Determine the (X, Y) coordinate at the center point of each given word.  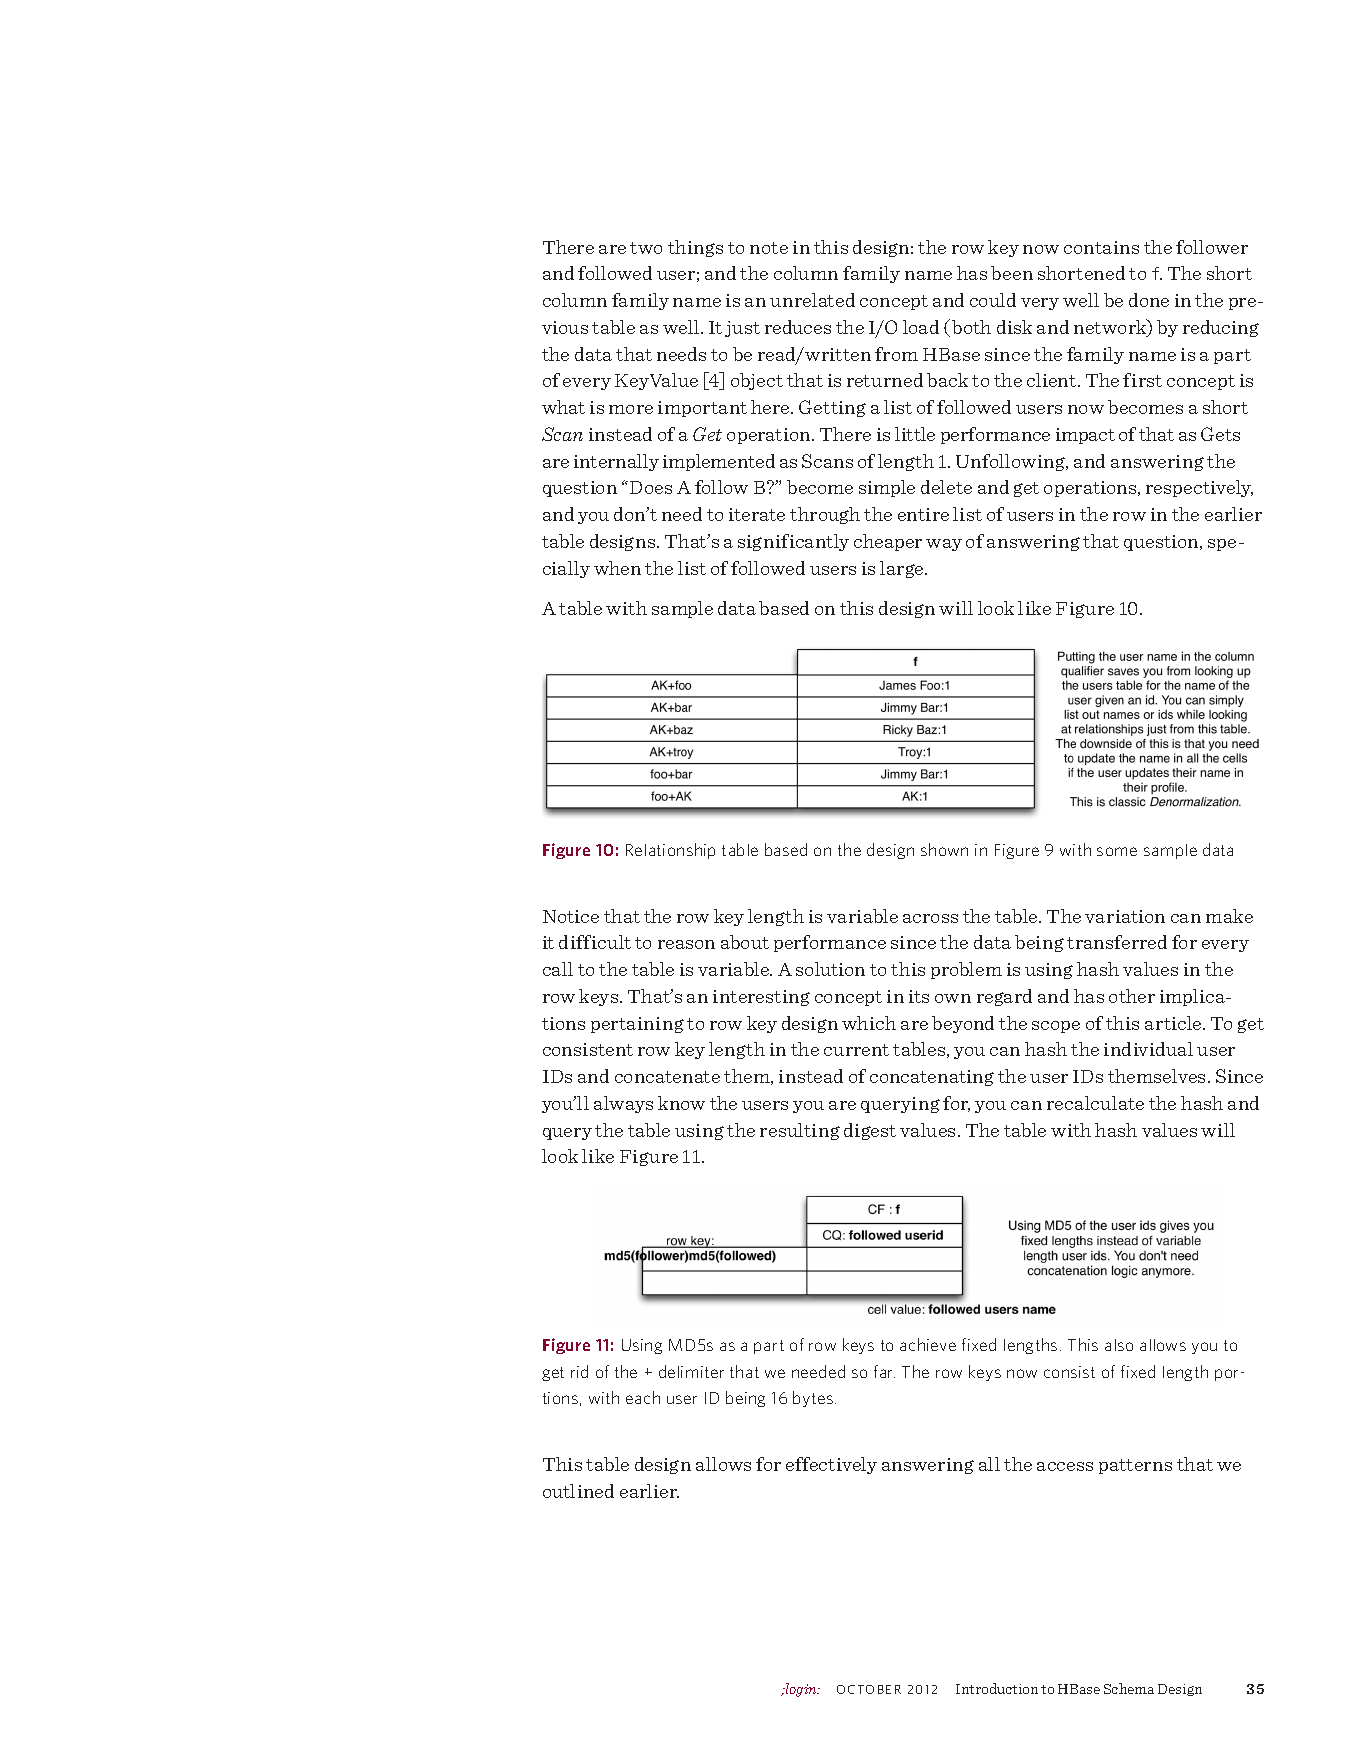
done (1149, 300)
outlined (578, 1491)
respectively (1199, 488)
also (1119, 1345)
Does (651, 487)
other (1132, 996)
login (802, 1690)
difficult (595, 942)
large (903, 569)
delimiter (691, 1371)
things (695, 248)
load (921, 327)
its (919, 996)
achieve (928, 1344)
